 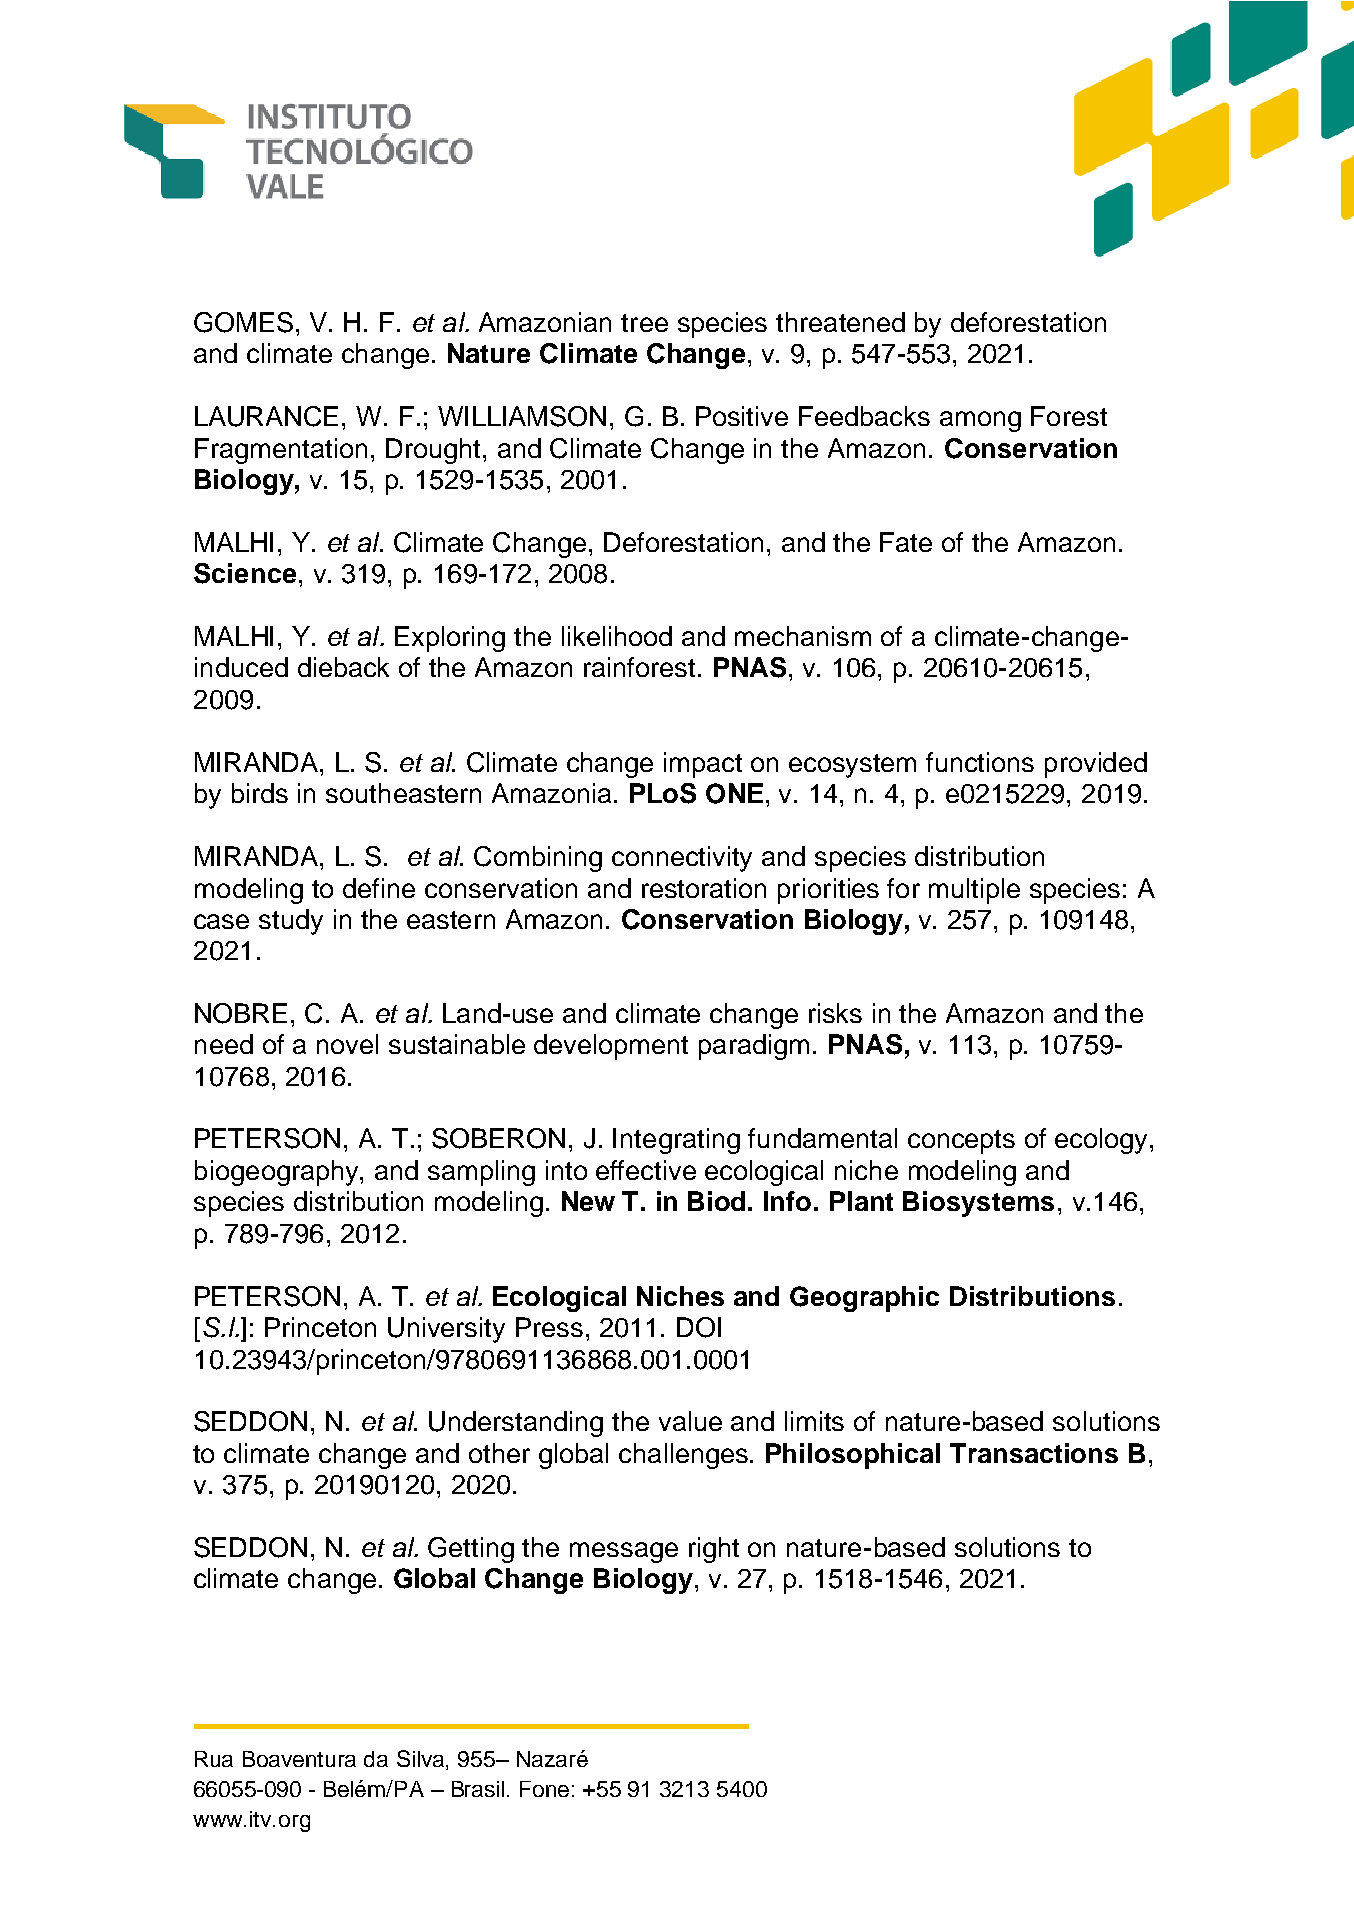 What do you see at coordinates (980, 421) in the screenshot?
I see `among` at bounding box center [980, 421].
